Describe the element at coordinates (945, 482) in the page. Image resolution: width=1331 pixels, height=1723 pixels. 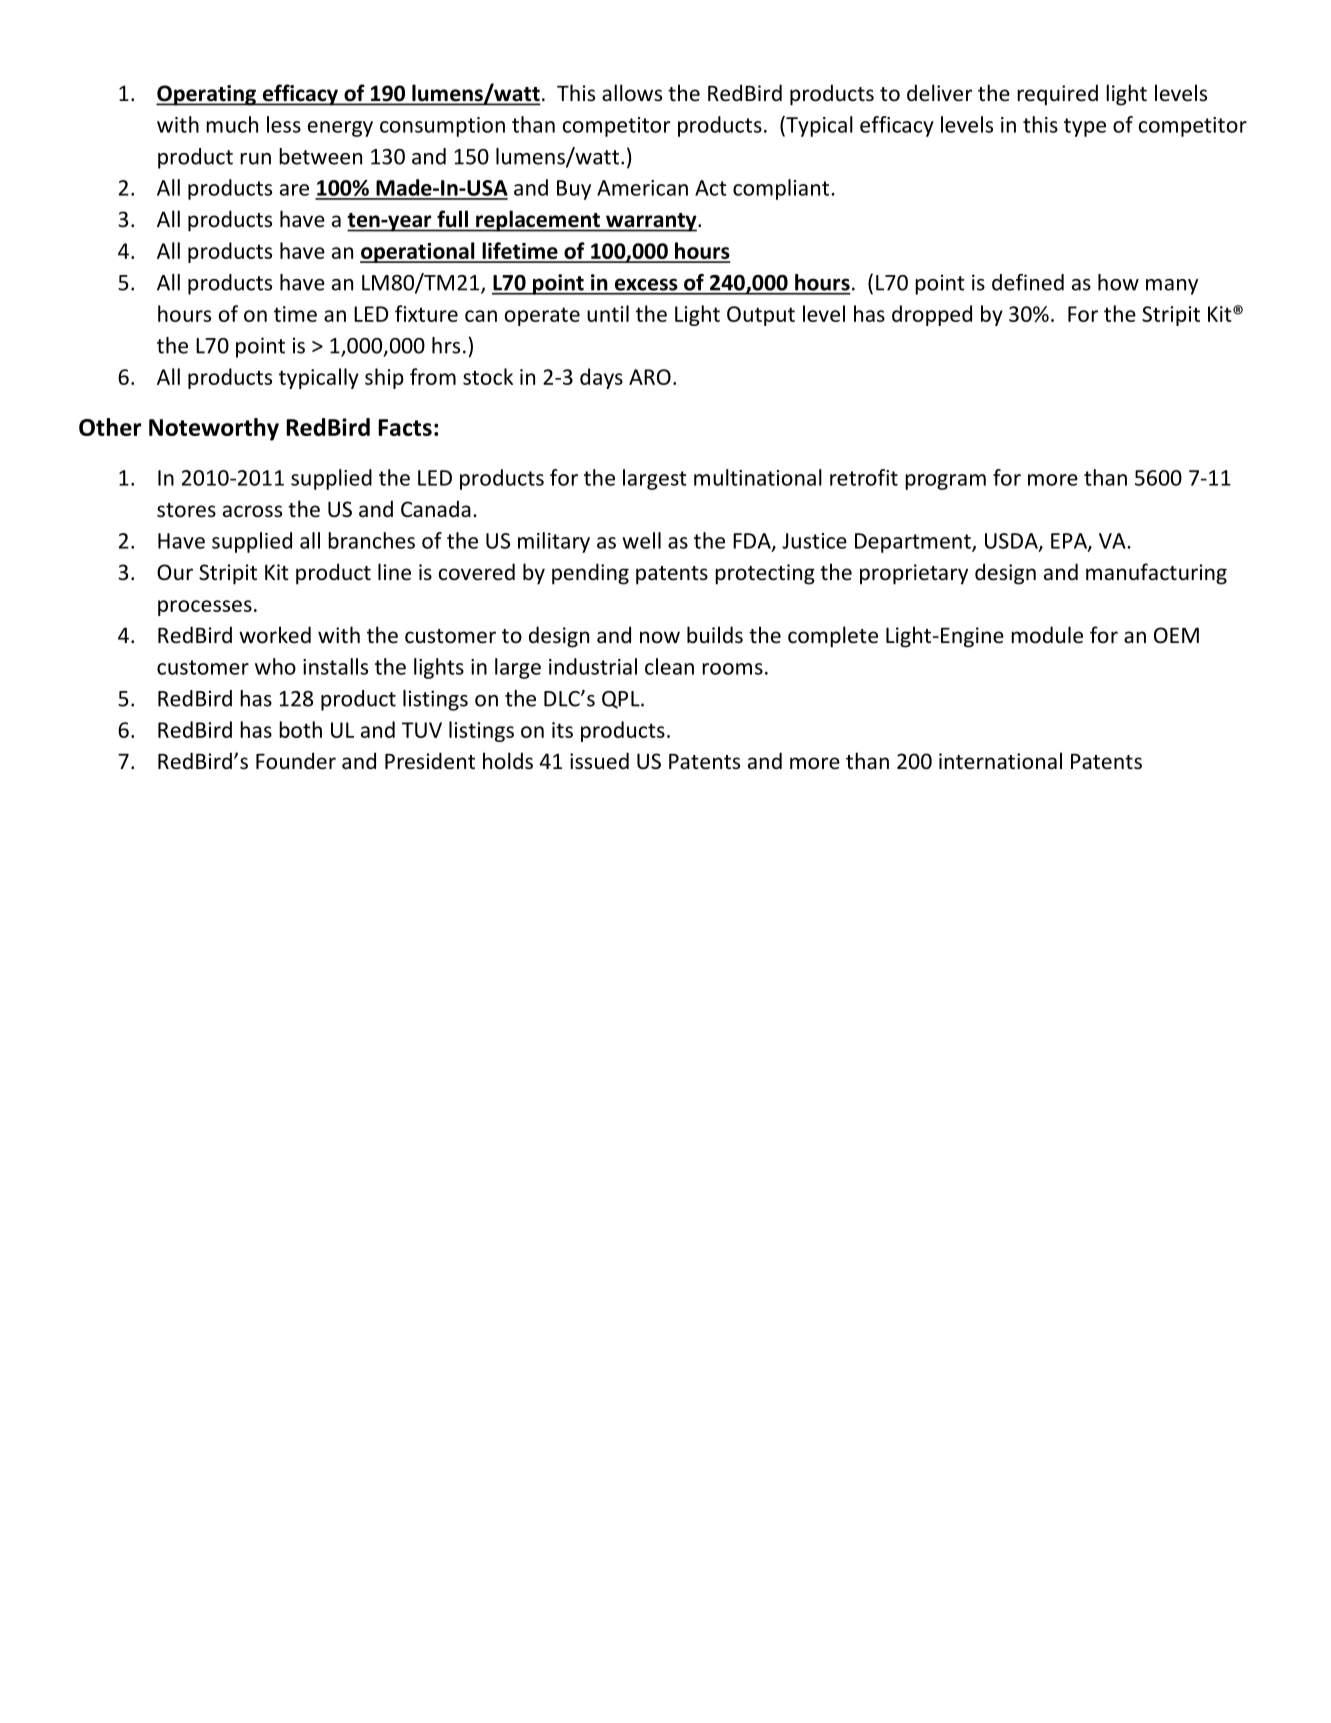
I see `program` at that location.
